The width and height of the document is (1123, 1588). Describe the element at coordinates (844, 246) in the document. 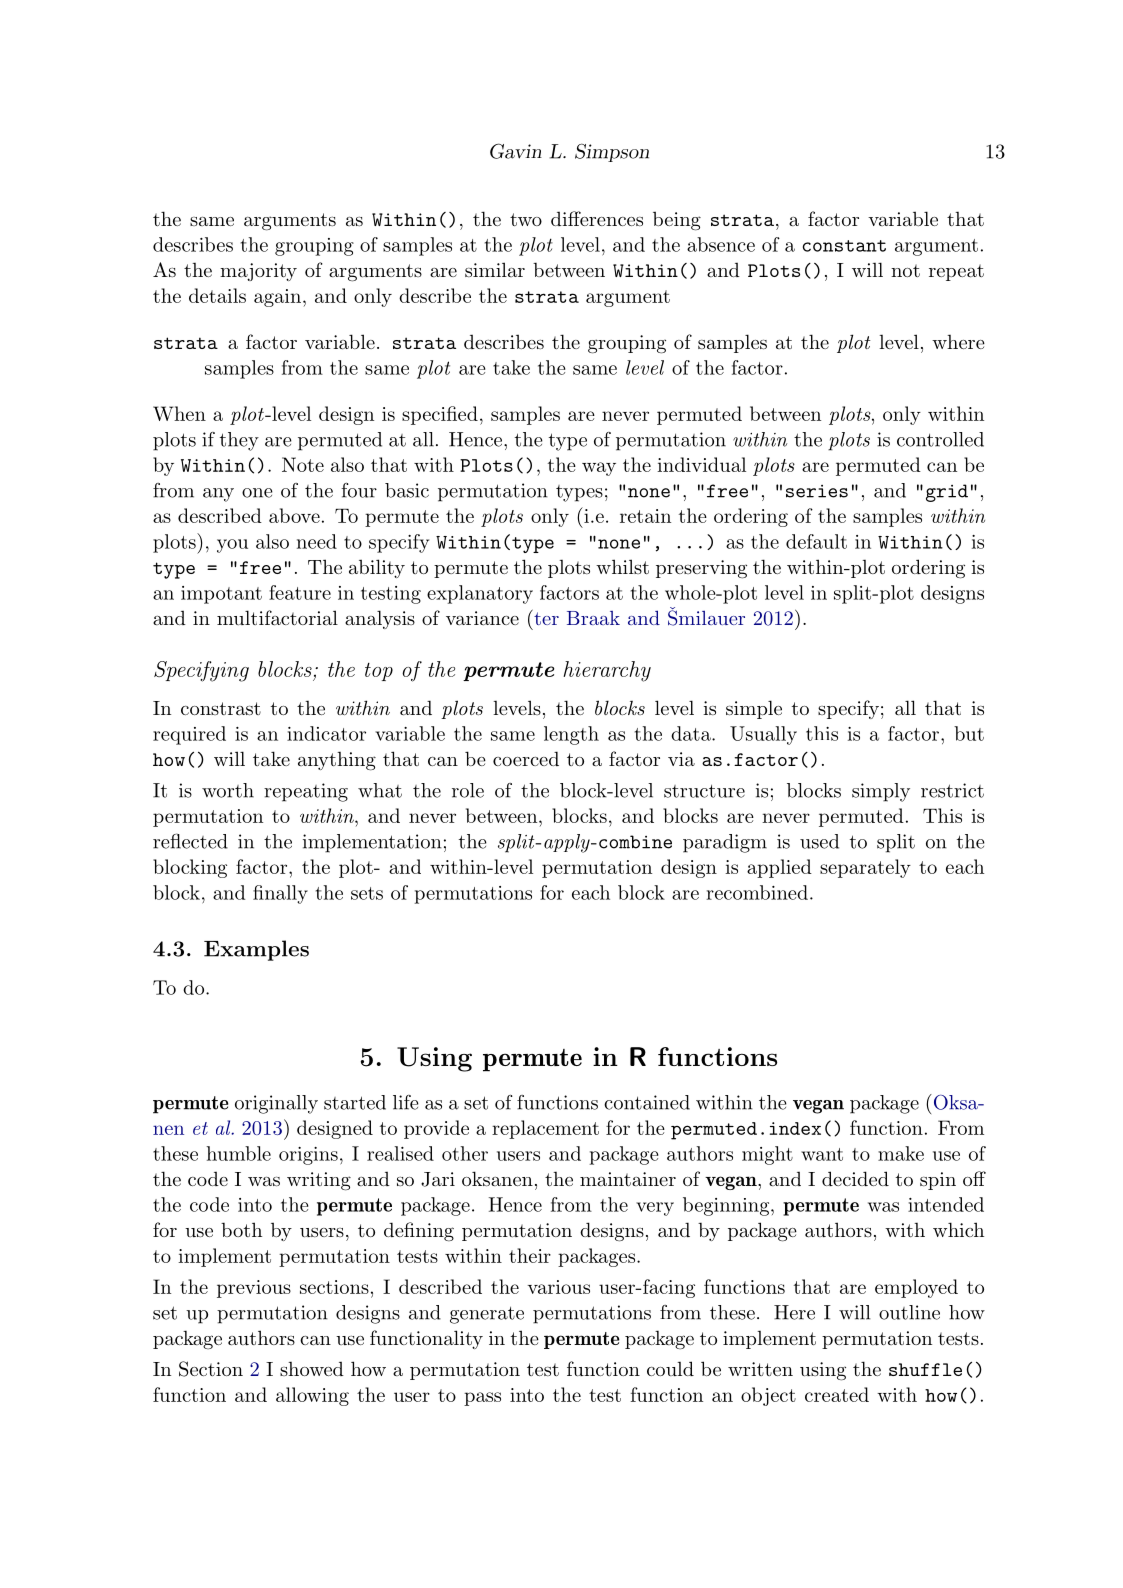

I see `constant` at that location.
